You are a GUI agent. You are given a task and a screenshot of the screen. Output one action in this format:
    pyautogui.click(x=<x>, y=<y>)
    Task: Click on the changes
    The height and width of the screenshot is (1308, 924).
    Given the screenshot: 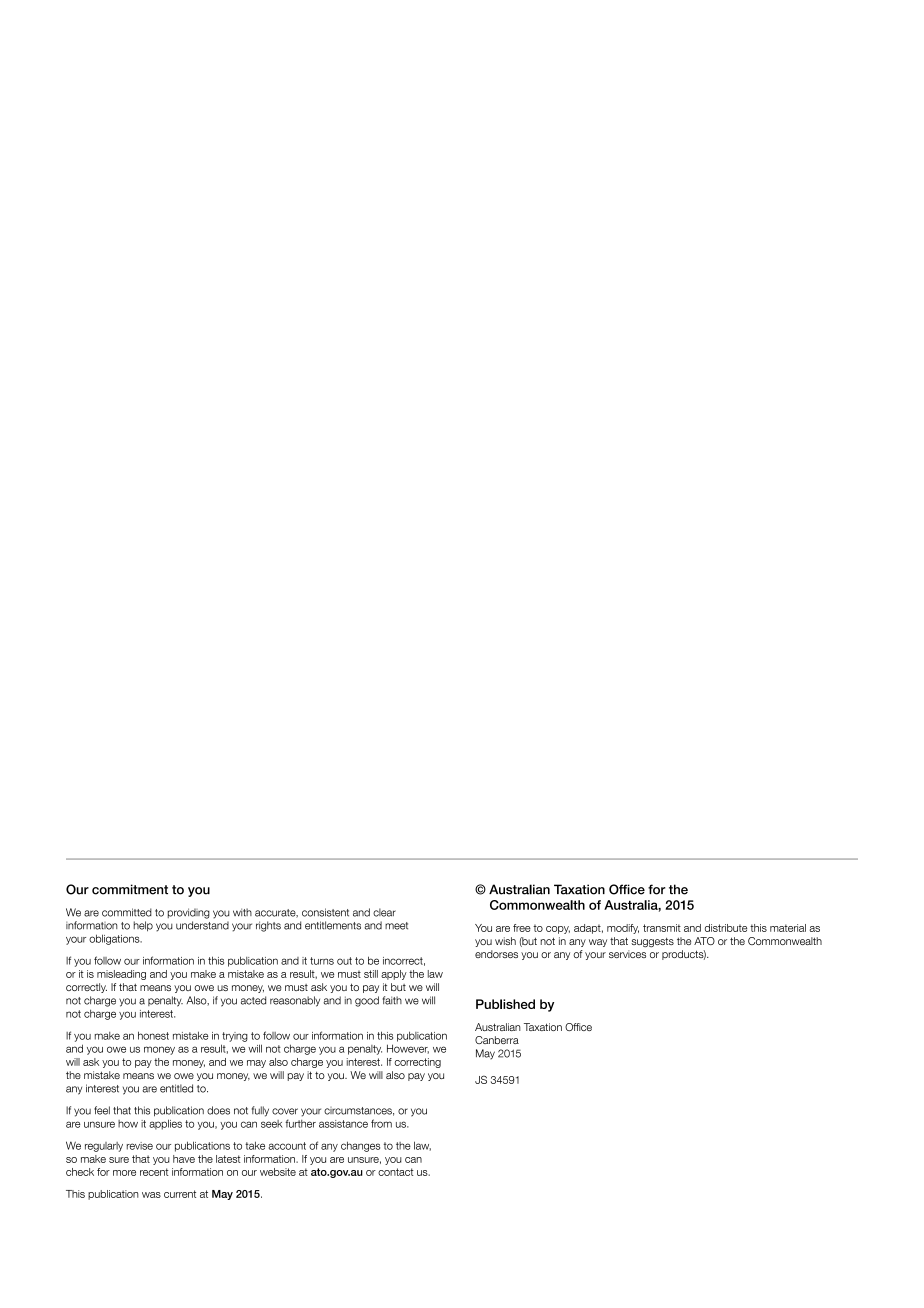 What is the action you would take?
    pyautogui.click(x=360, y=1146)
